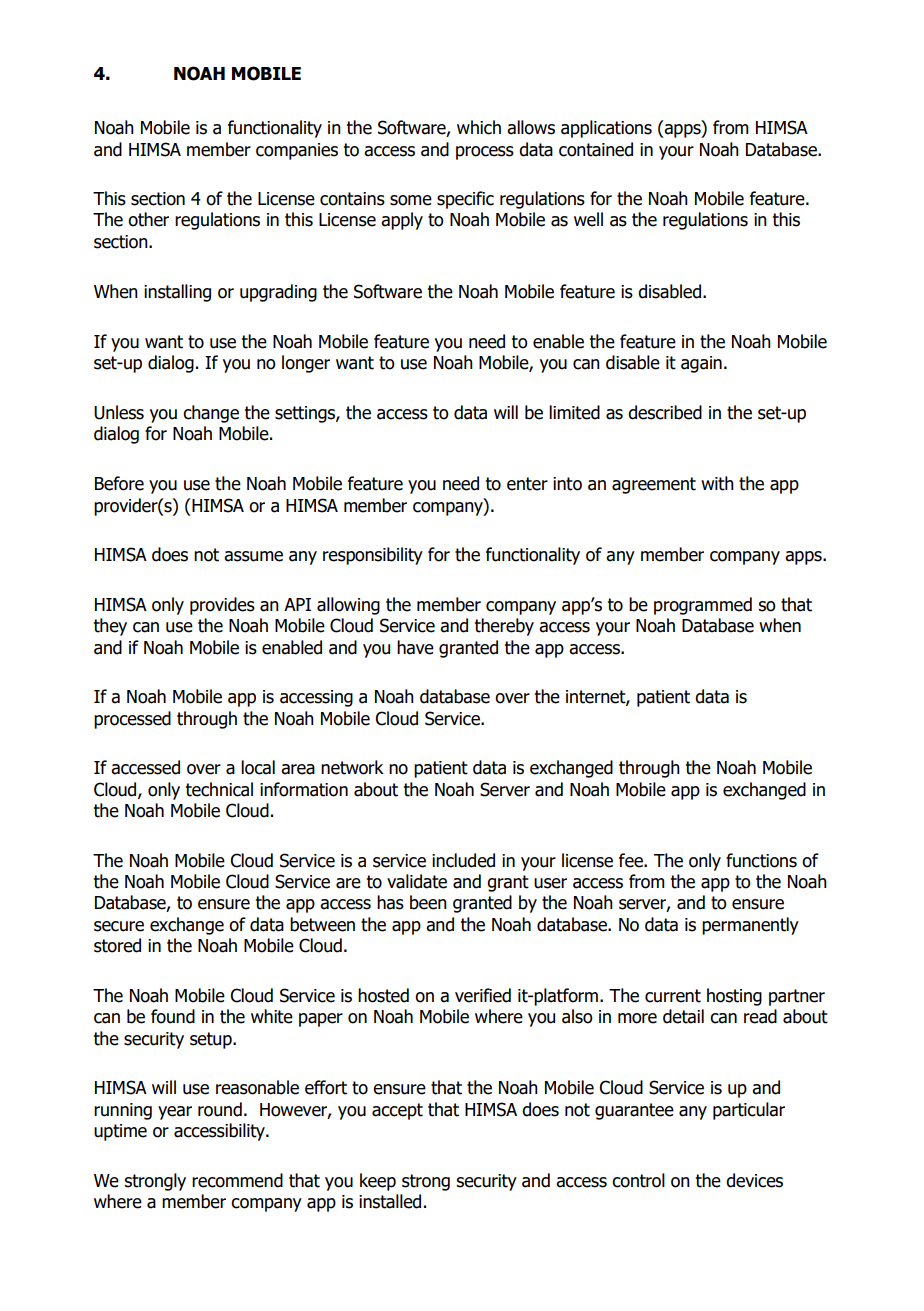 The width and height of the image is (924, 1311). I want to click on have, so click(415, 647).
